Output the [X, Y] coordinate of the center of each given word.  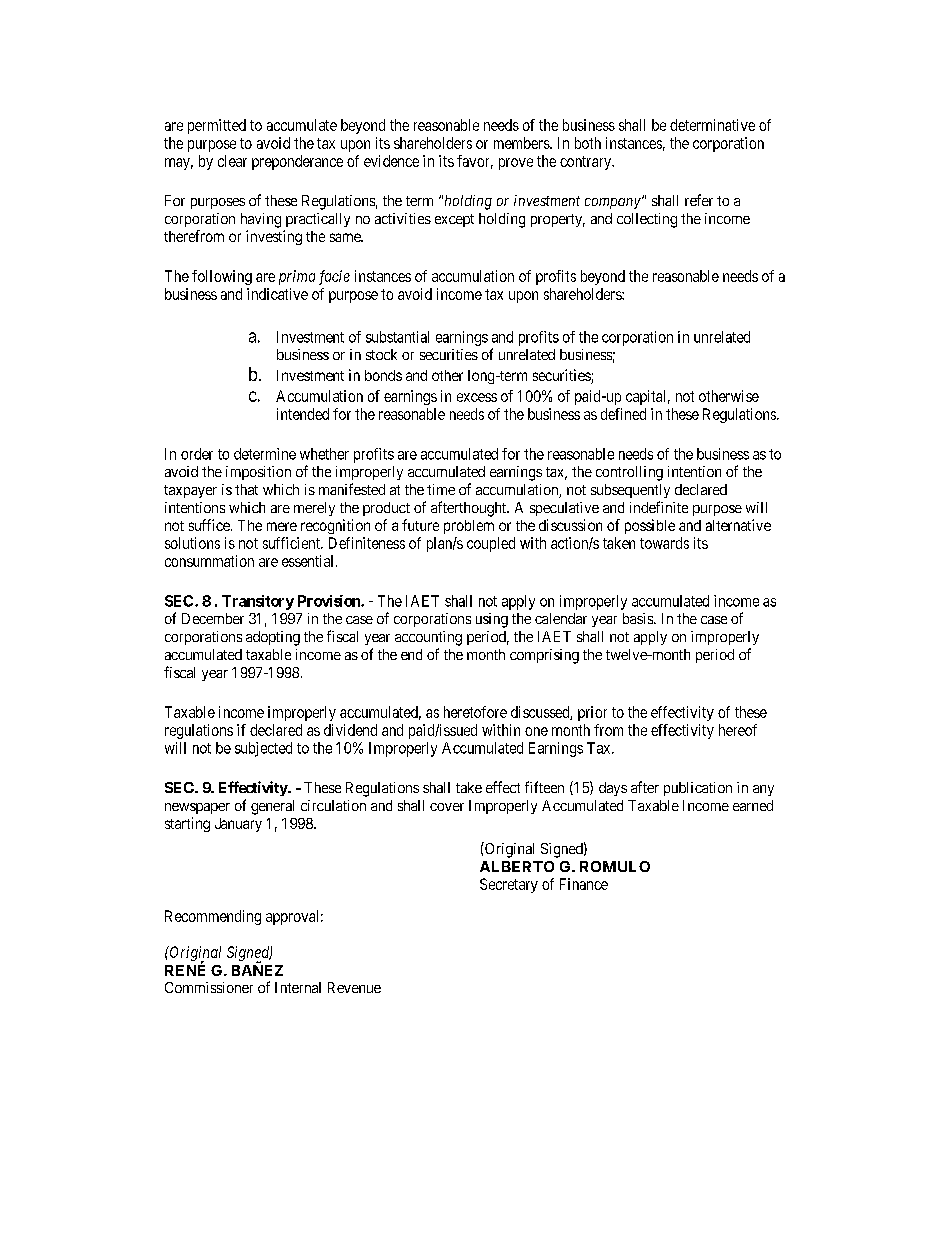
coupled [491, 544]
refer [699, 200]
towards [664, 543]
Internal [298, 987]
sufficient [292, 543]
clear [232, 161]
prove [516, 164]
